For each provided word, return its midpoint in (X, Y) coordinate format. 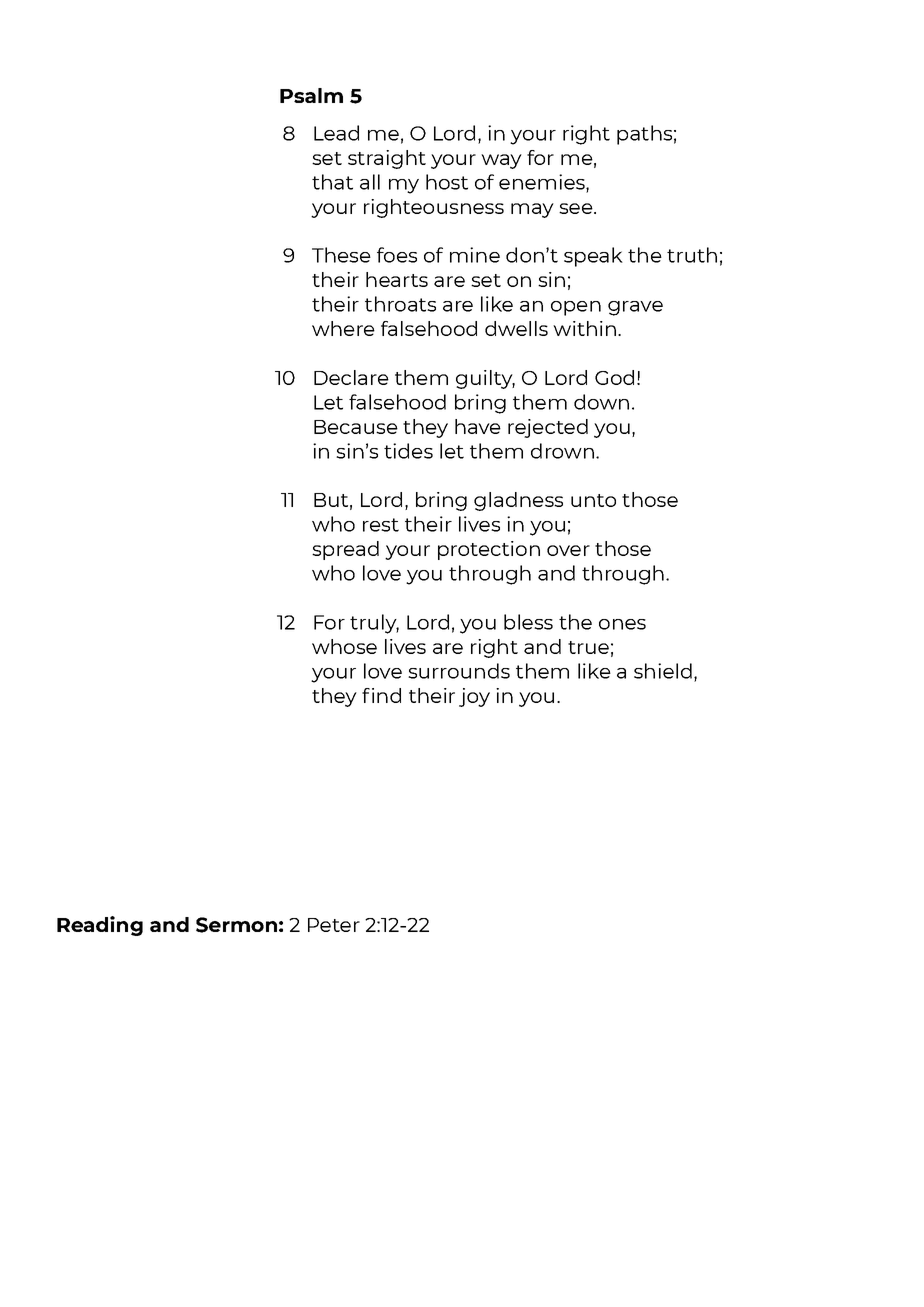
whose (344, 646)
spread (345, 550)
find (381, 695)
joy (474, 697)
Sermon (236, 925)
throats (400, 304)
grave (635, 308)
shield (663, 671)
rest (381, 525)
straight (387, 159)
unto (593, 500)
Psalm (311, 95)
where (343, 328)
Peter (334, 925)
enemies (543, 182)
